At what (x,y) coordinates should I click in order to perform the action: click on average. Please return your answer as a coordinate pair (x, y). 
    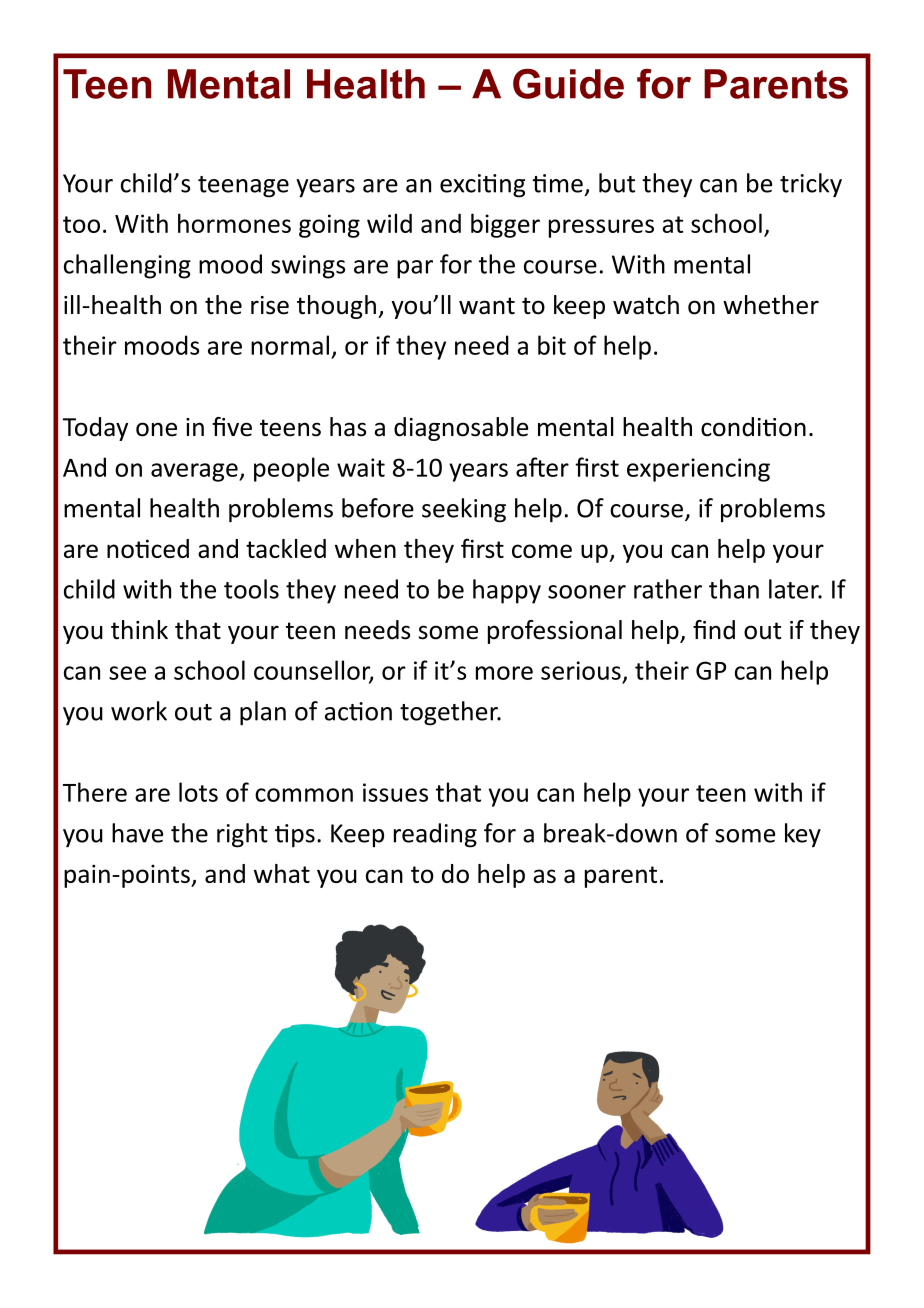
    Looking at the image, I should click on (195, 472).
